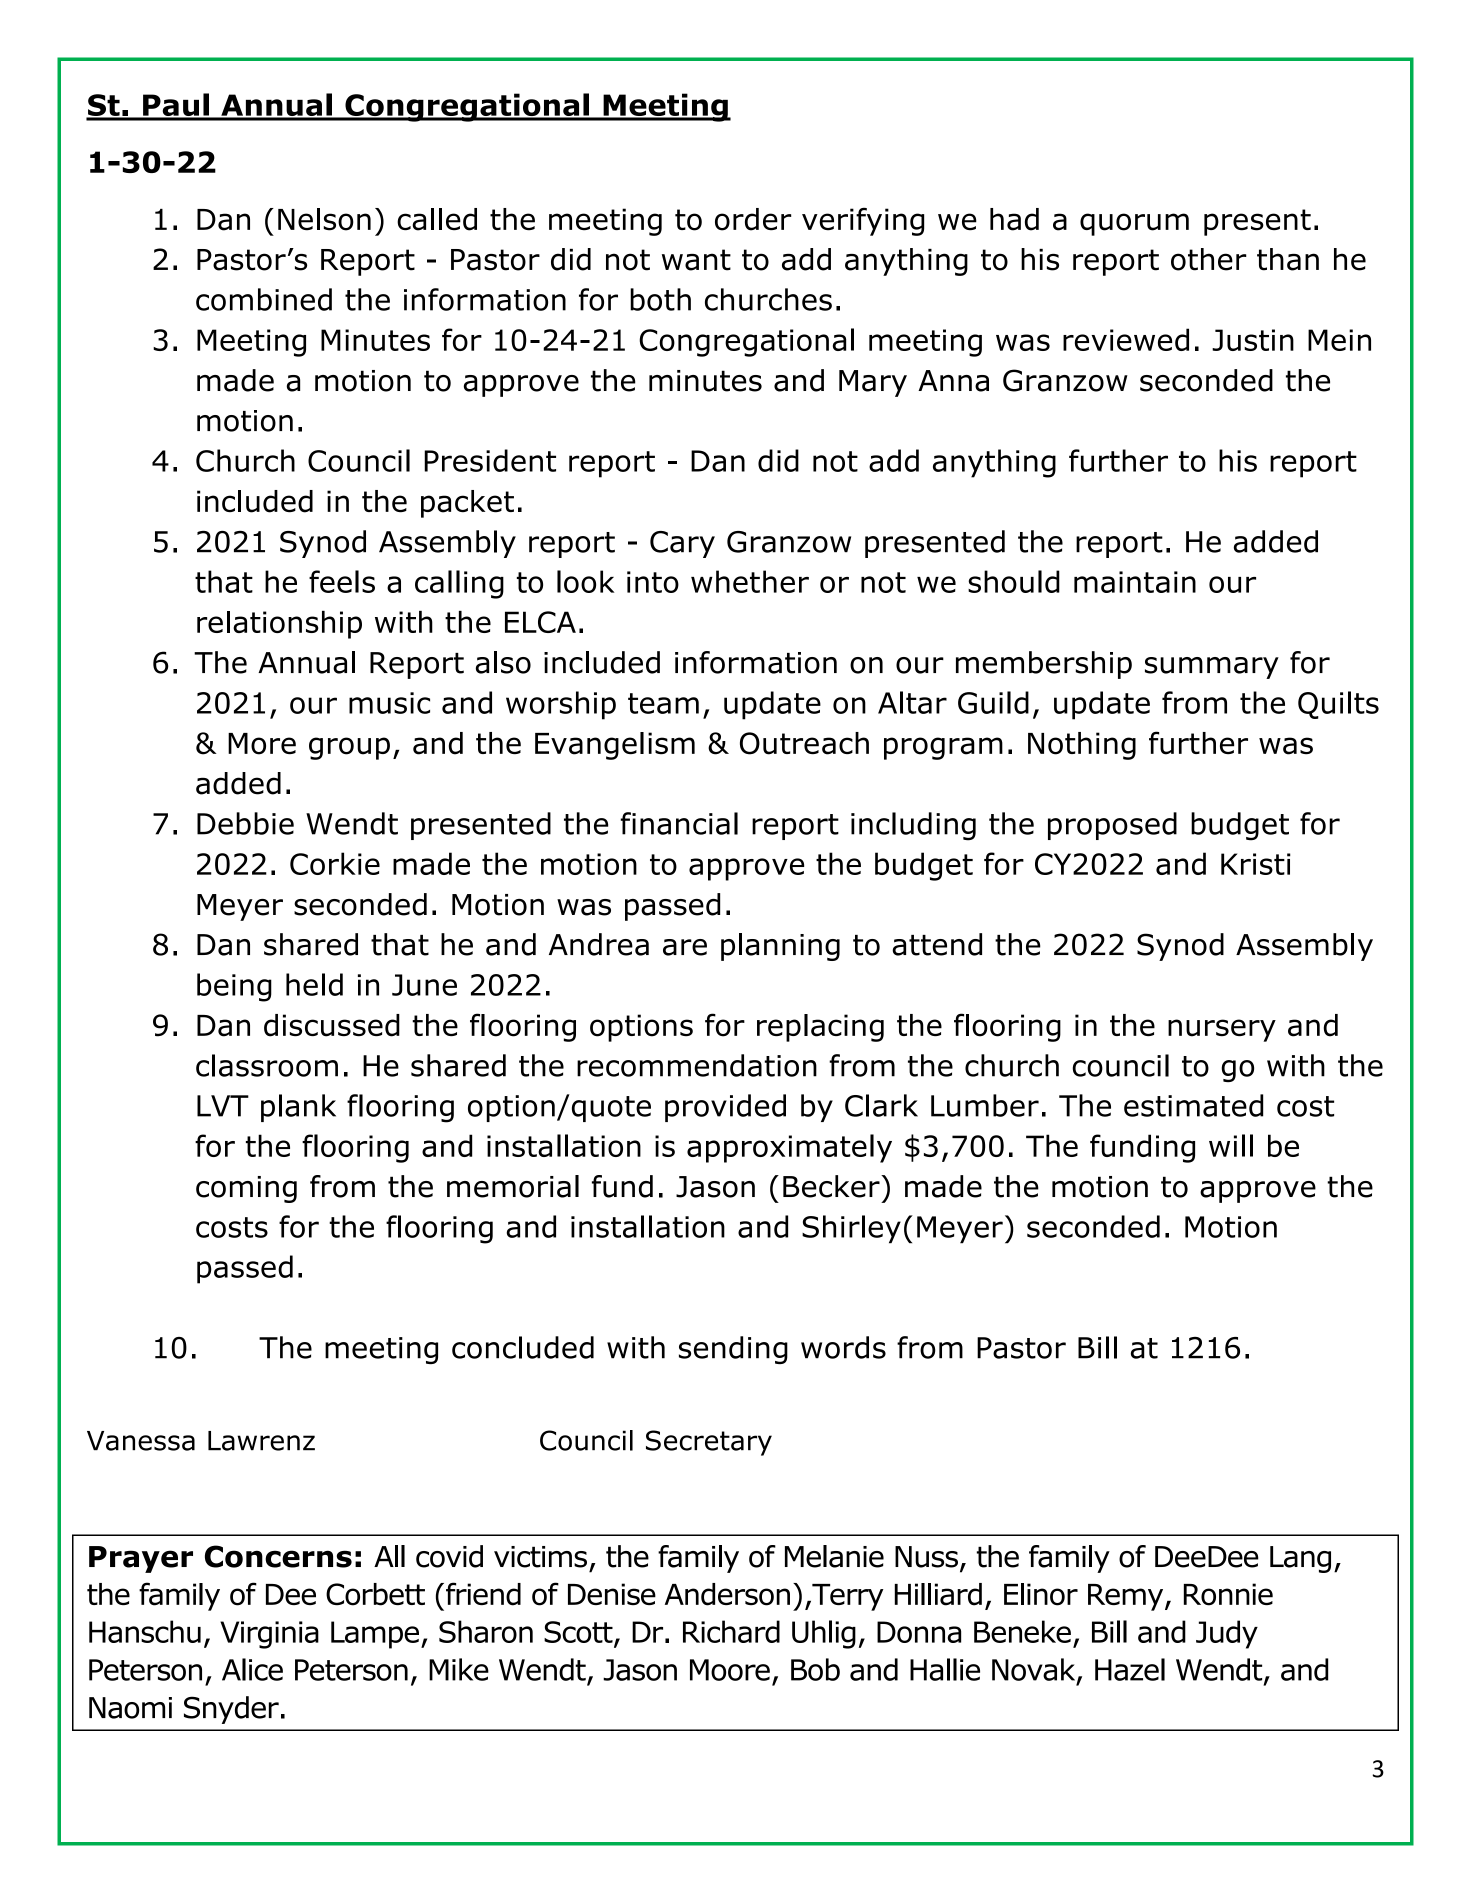 The image size is (1471, 1903). Describe the element at coordinates (314, 984) in the screenshot. I see `held` at that location.
